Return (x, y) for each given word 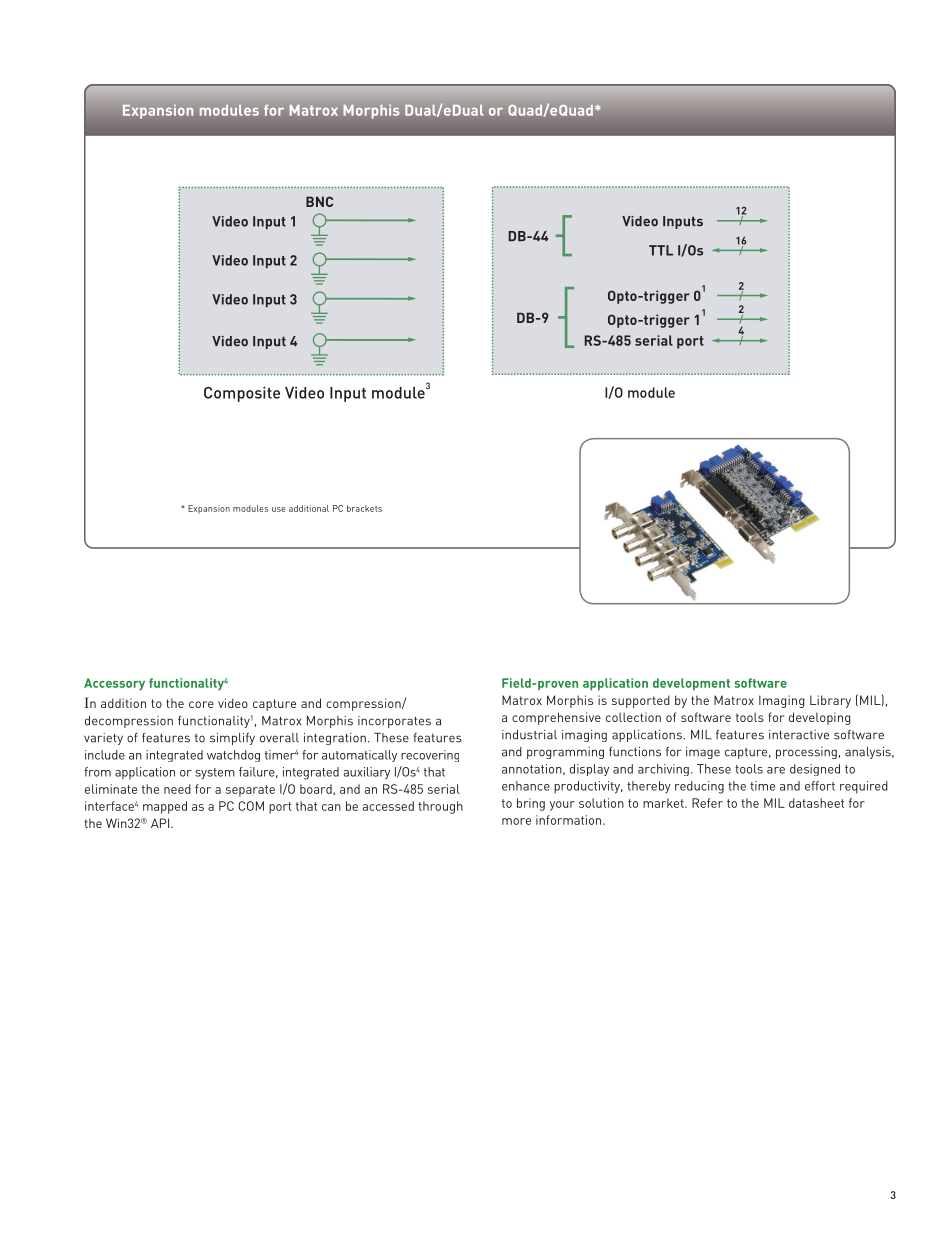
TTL (661, 250)
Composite (242, 394)
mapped (165, 807)
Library (830, 701)
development (691, 684)
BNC (319, 201)
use (278, 509)
